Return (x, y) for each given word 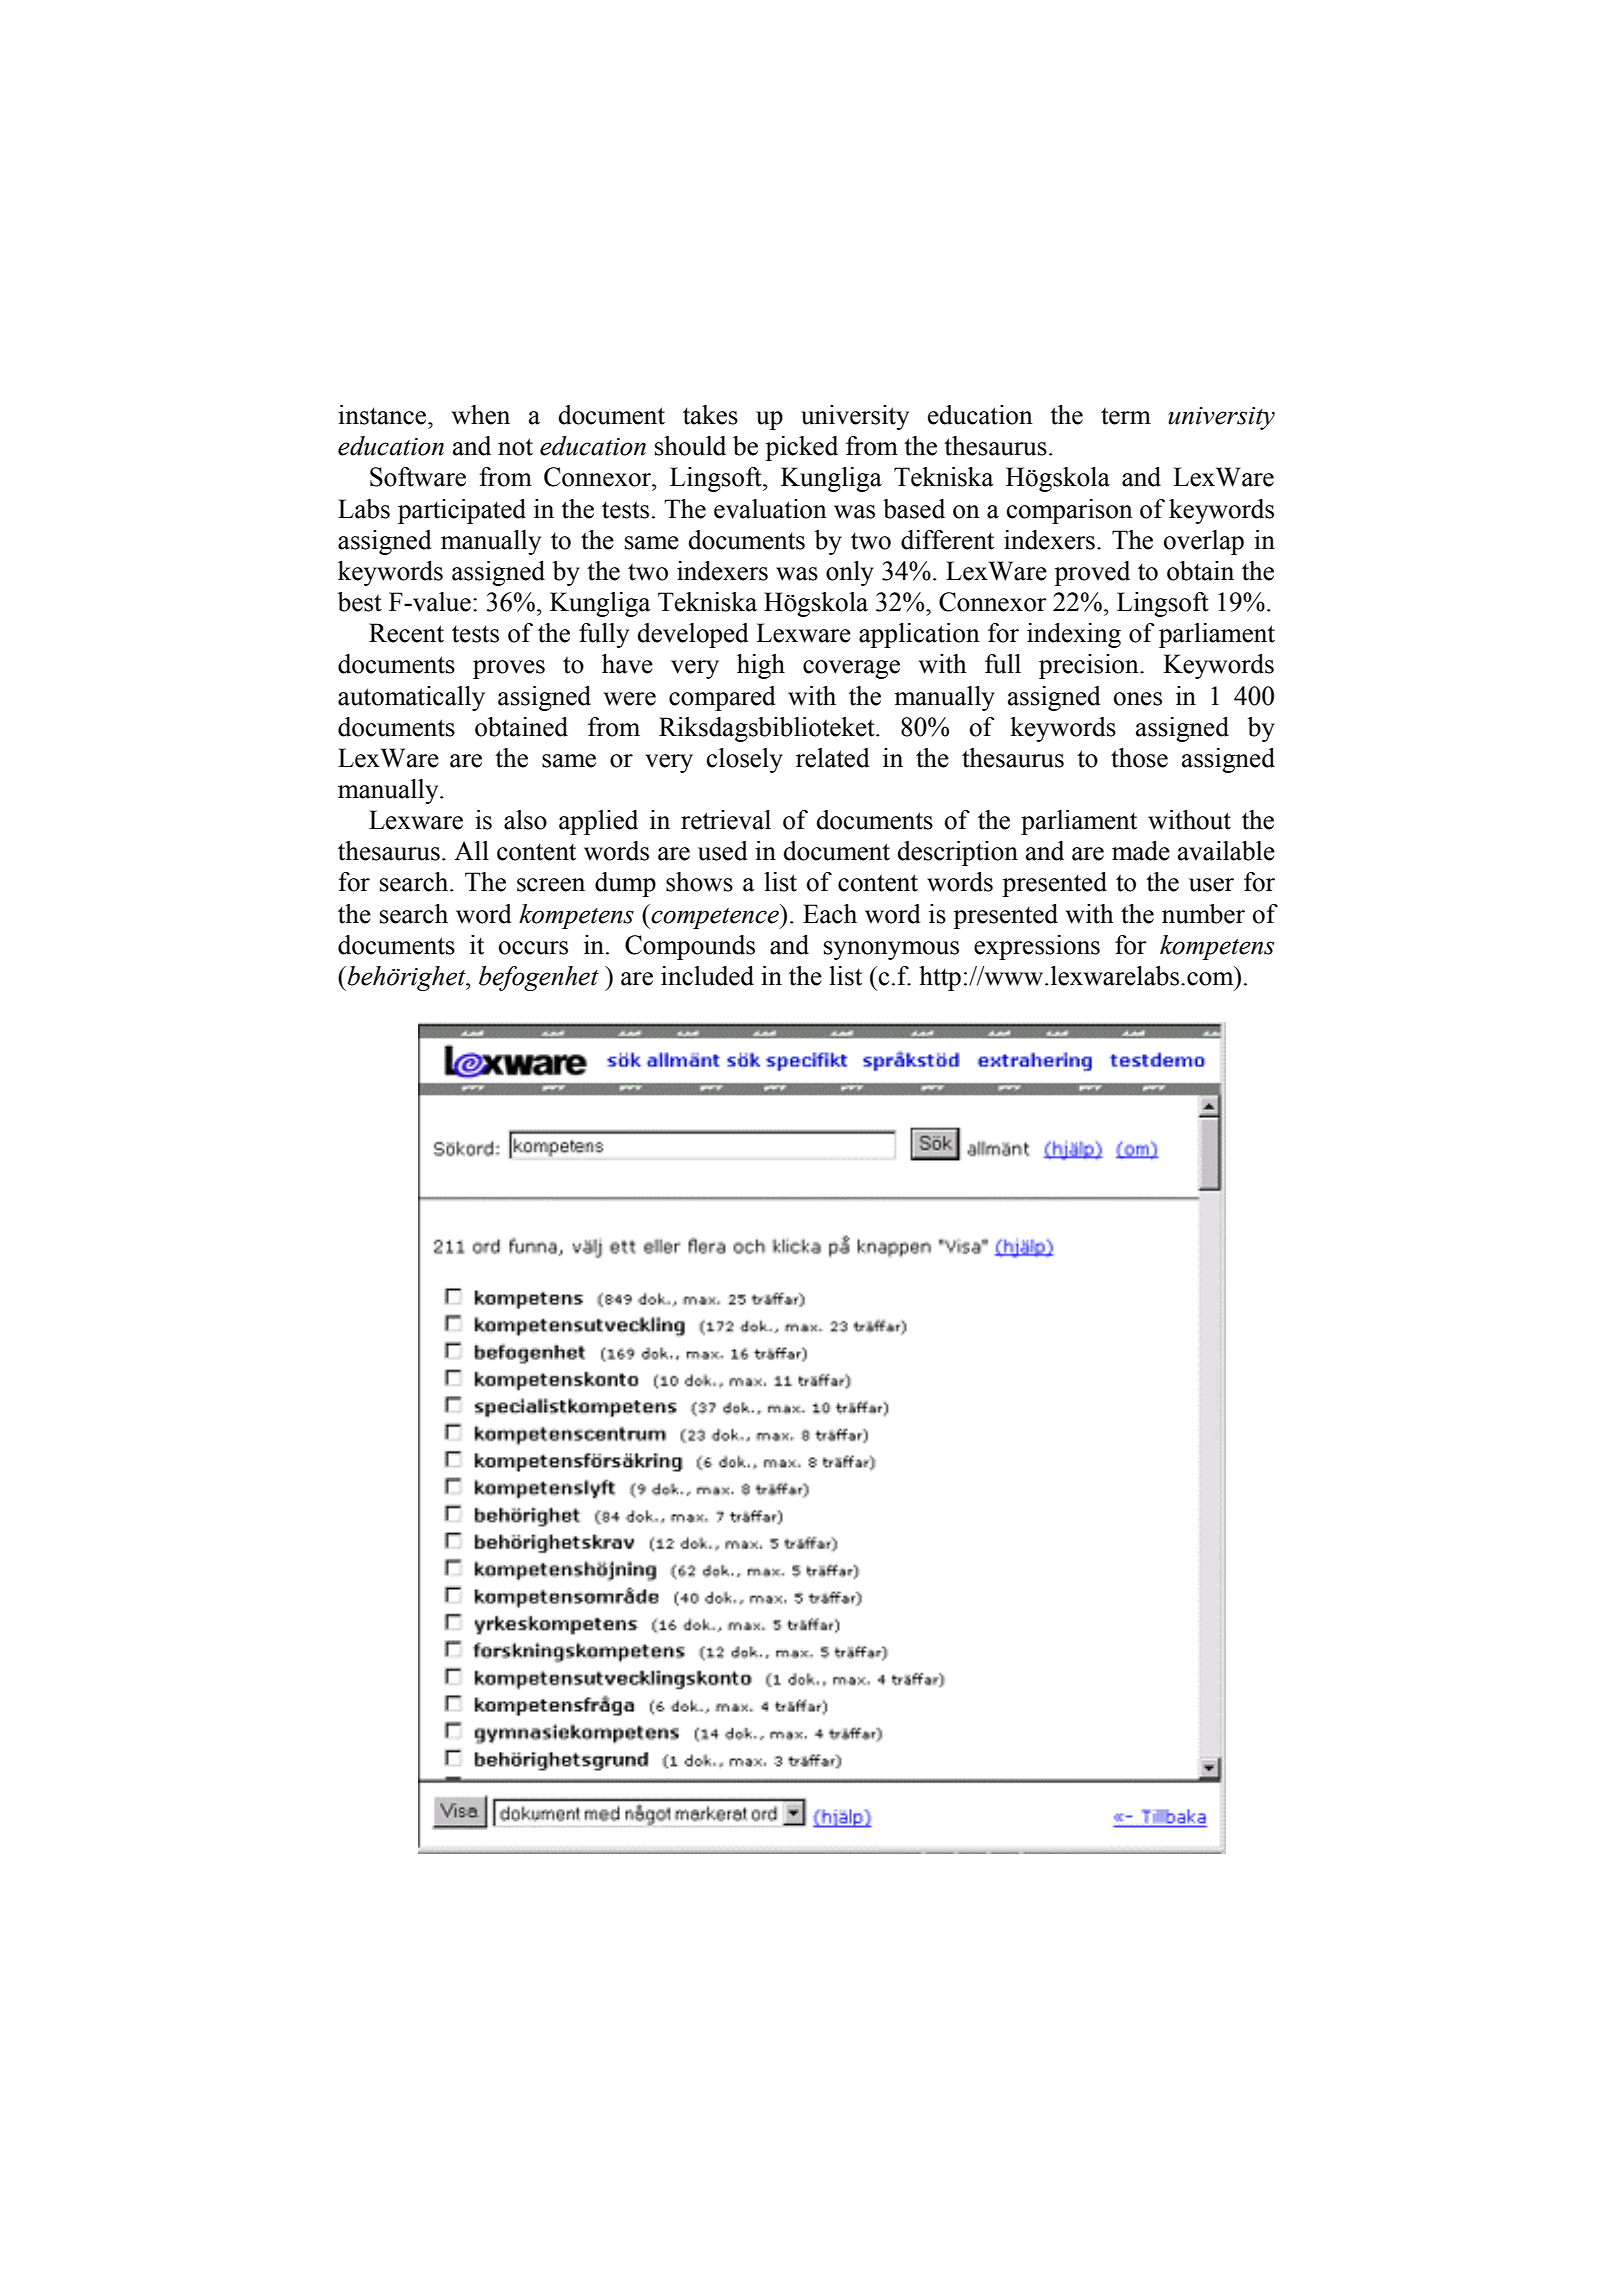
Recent (406, 633)
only (850, 573)
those (1139, 758)
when (481, 415)
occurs (533, 948)
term (1126, 416)
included (707, 976)
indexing (1074, 635)
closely (745, 760)
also (525, 820)
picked (801, 448)
